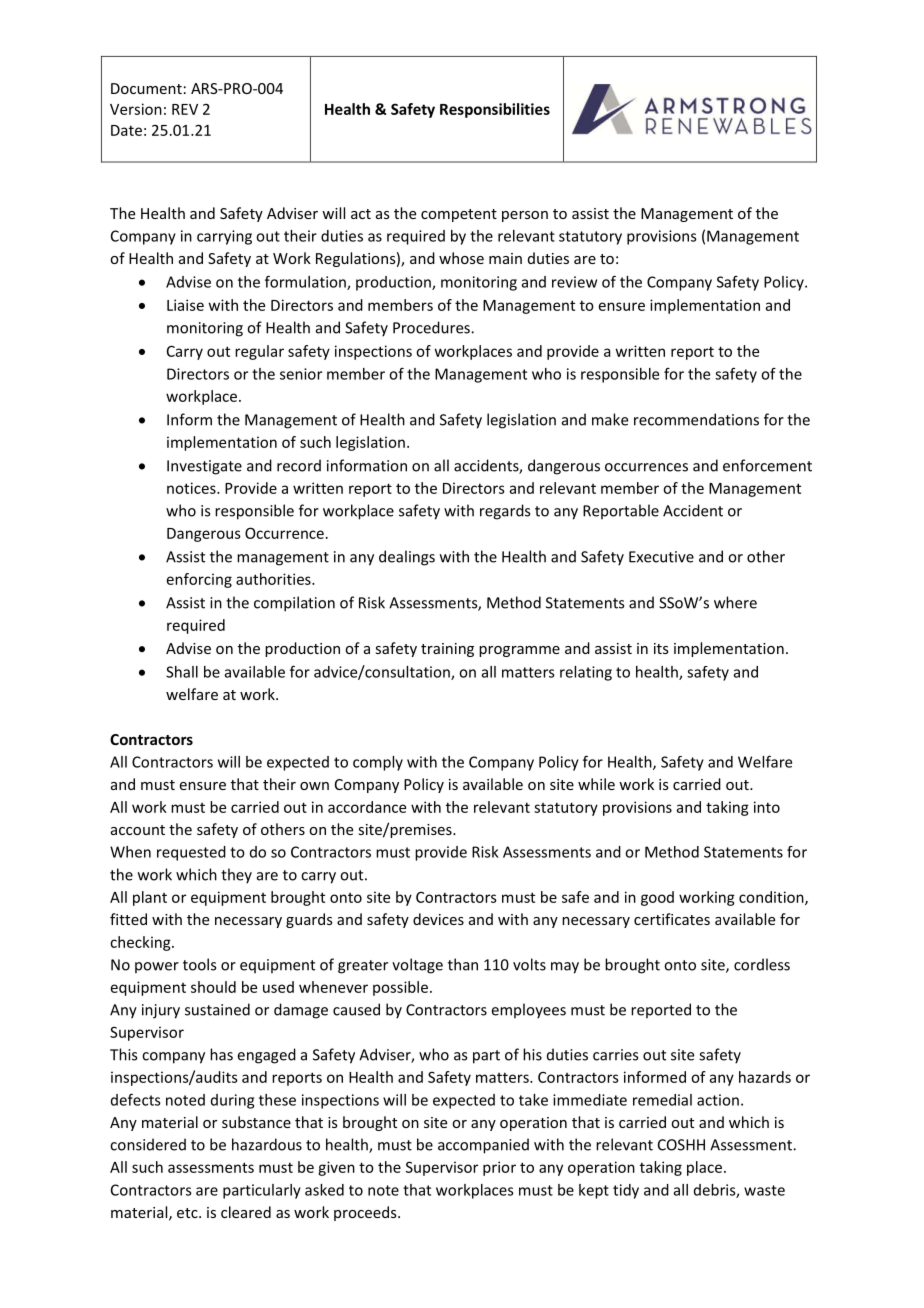 This page has height=1308, width=924. I want to click on etc, so click(188, 1213).
